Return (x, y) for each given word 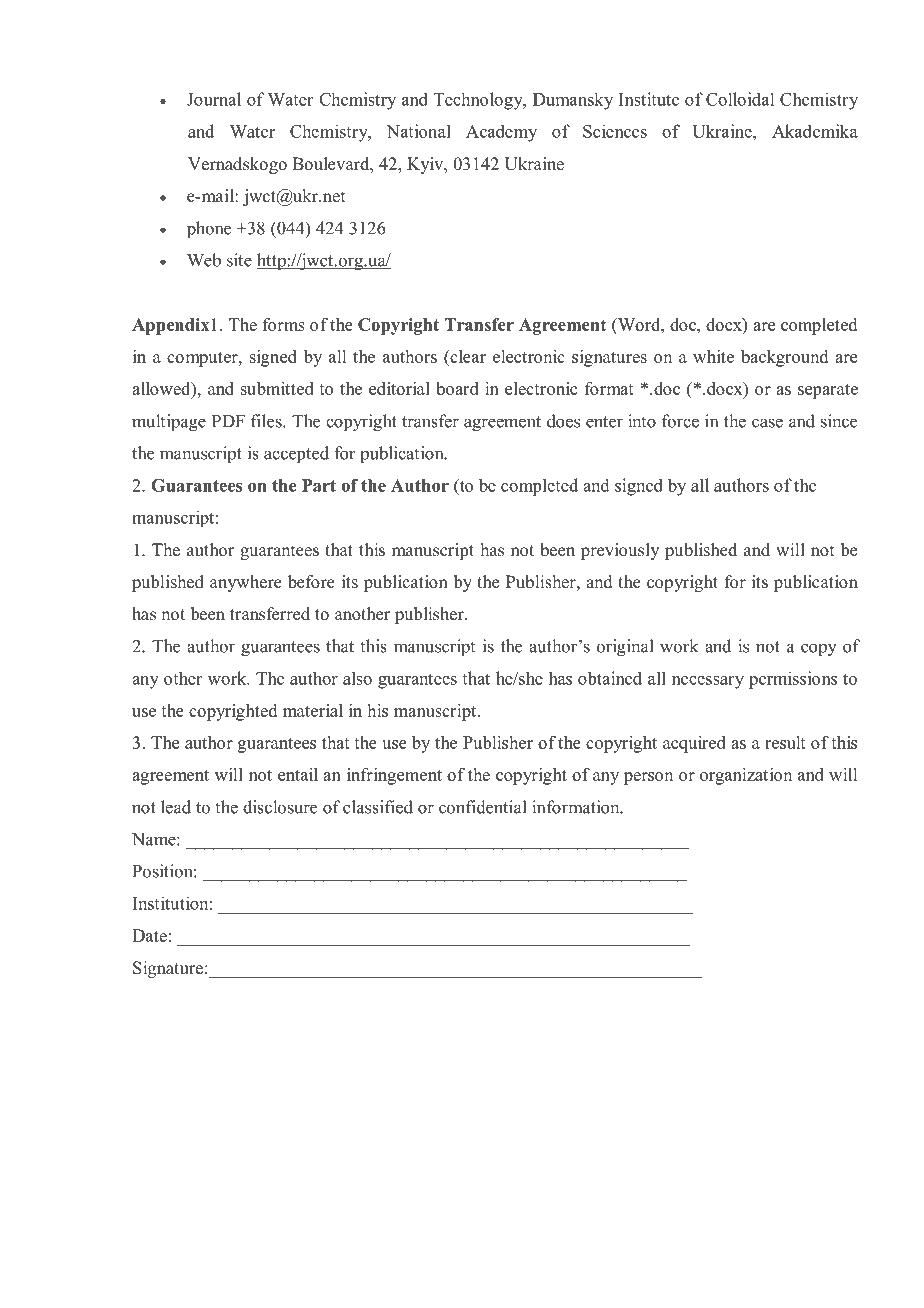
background (784, 358)
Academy (501, 133)
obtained (610, 678)
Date (149, 935)
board (457, 388)
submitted (277, 388)
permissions (793, 680)
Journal (214, 99)
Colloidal (740, 99)
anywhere (246, 583)
